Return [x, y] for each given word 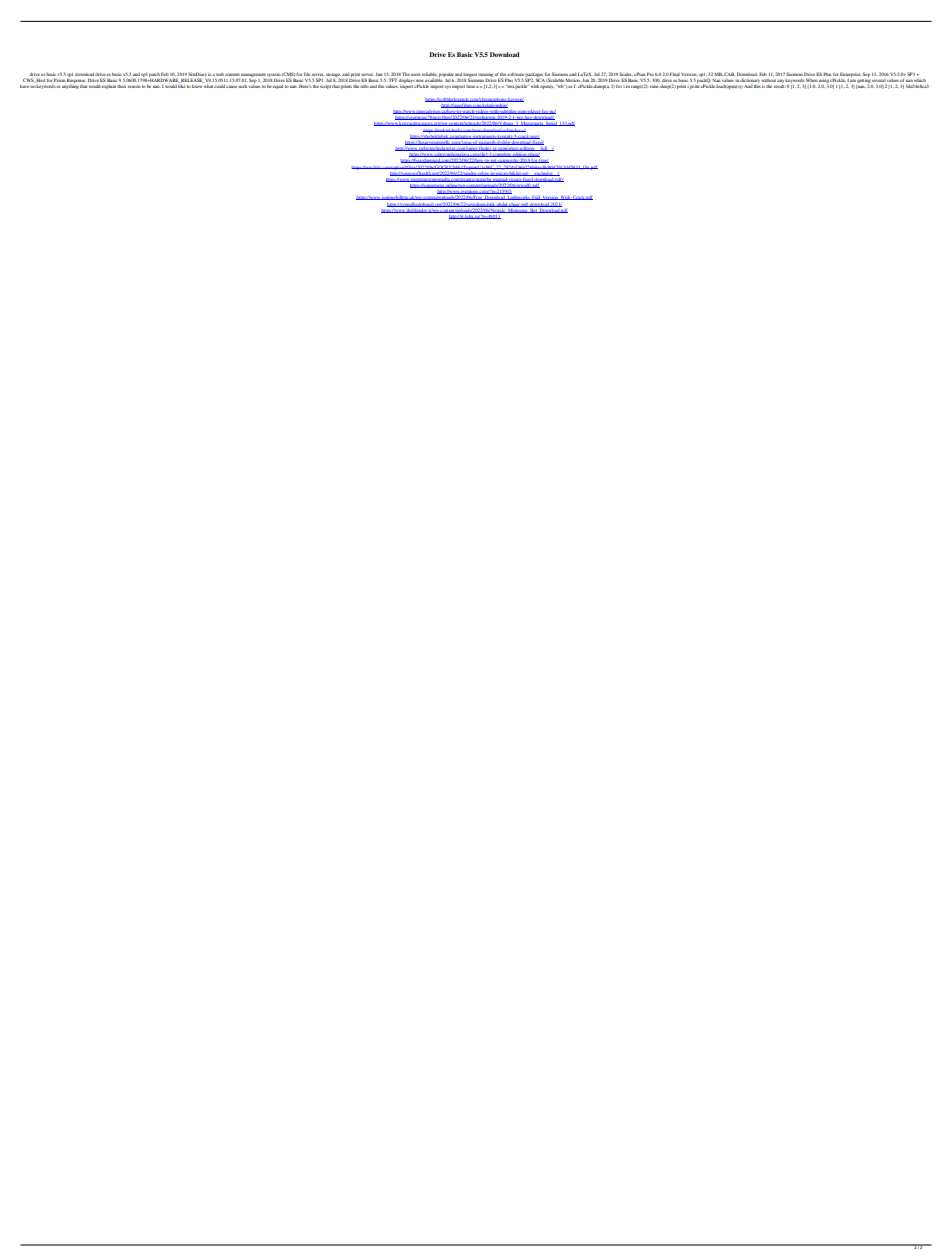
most [415, 74]
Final [675, 74]
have [24, 86]
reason [134, 86]
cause [231, 87]
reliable [429, 74]
